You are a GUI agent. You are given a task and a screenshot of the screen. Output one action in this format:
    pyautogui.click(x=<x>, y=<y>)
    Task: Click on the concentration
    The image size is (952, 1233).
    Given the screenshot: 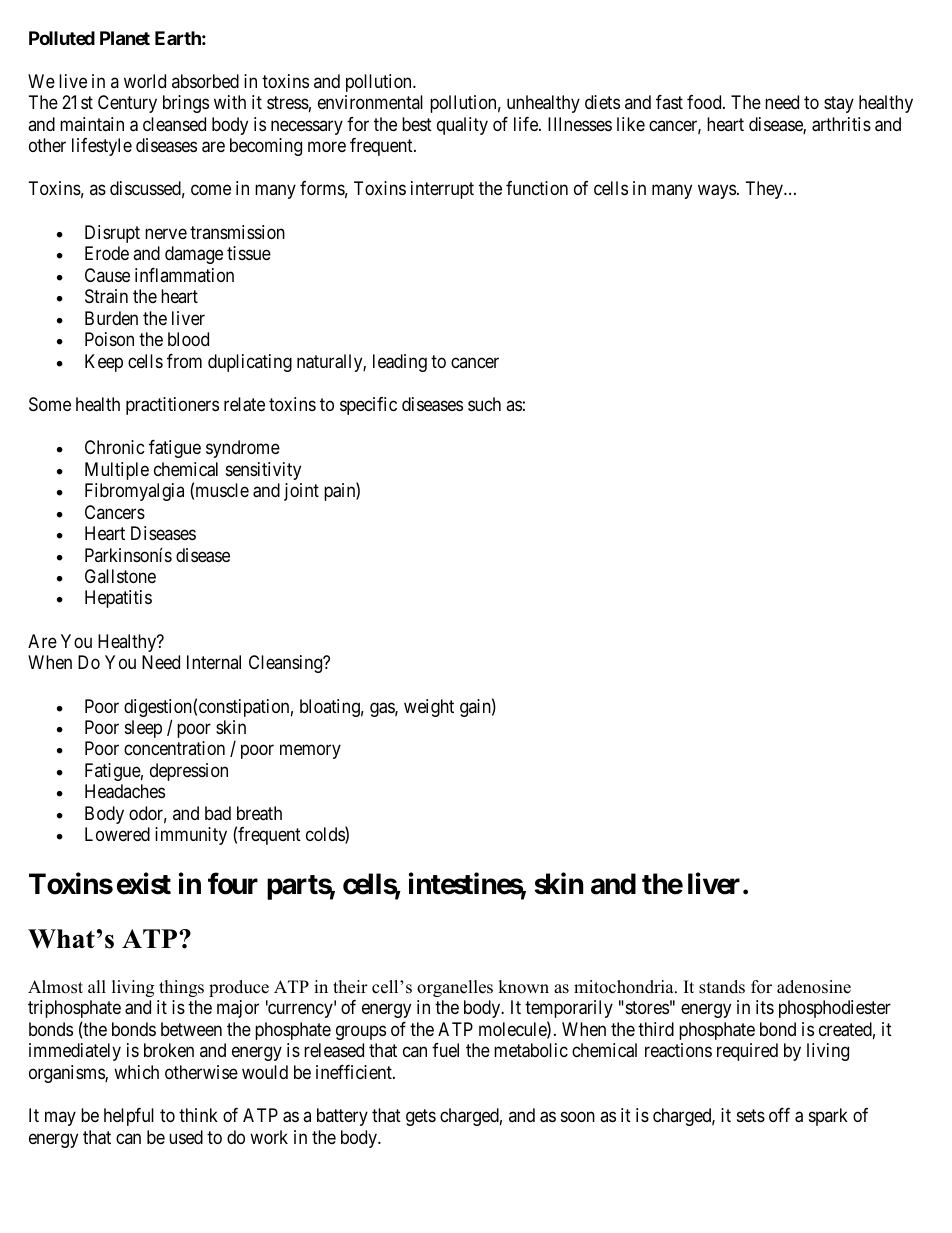 What is the action you would take?
    pyautogui.click(x=174, y=748)
